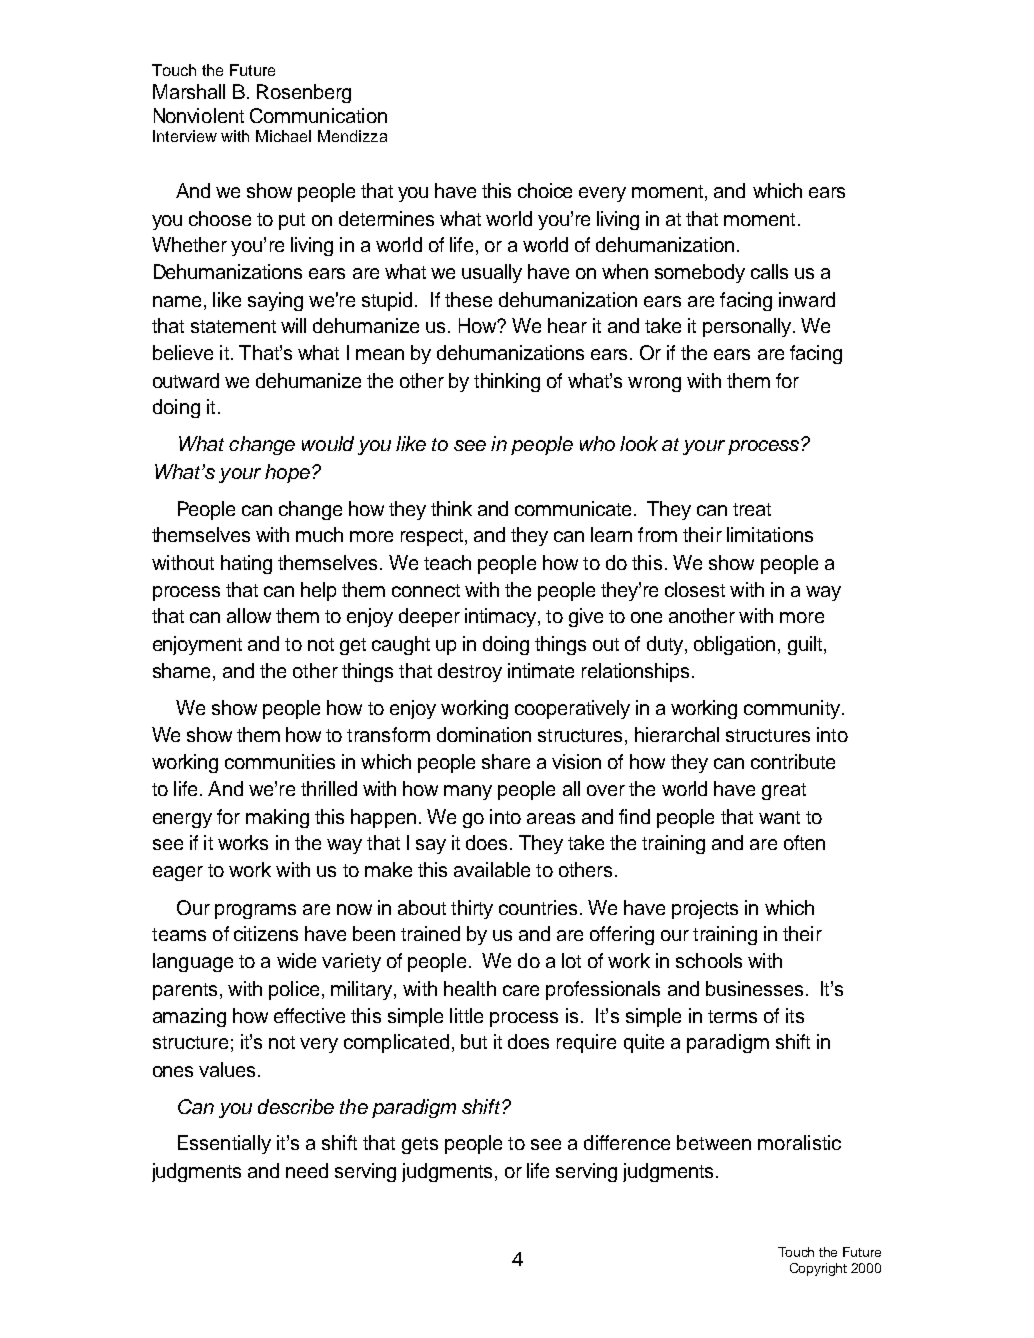 Image resolution: width=1034 pixels, height=1338 pixels. Describe the element at coordinates (186, 380) in the image. I see `outward` at that location.
